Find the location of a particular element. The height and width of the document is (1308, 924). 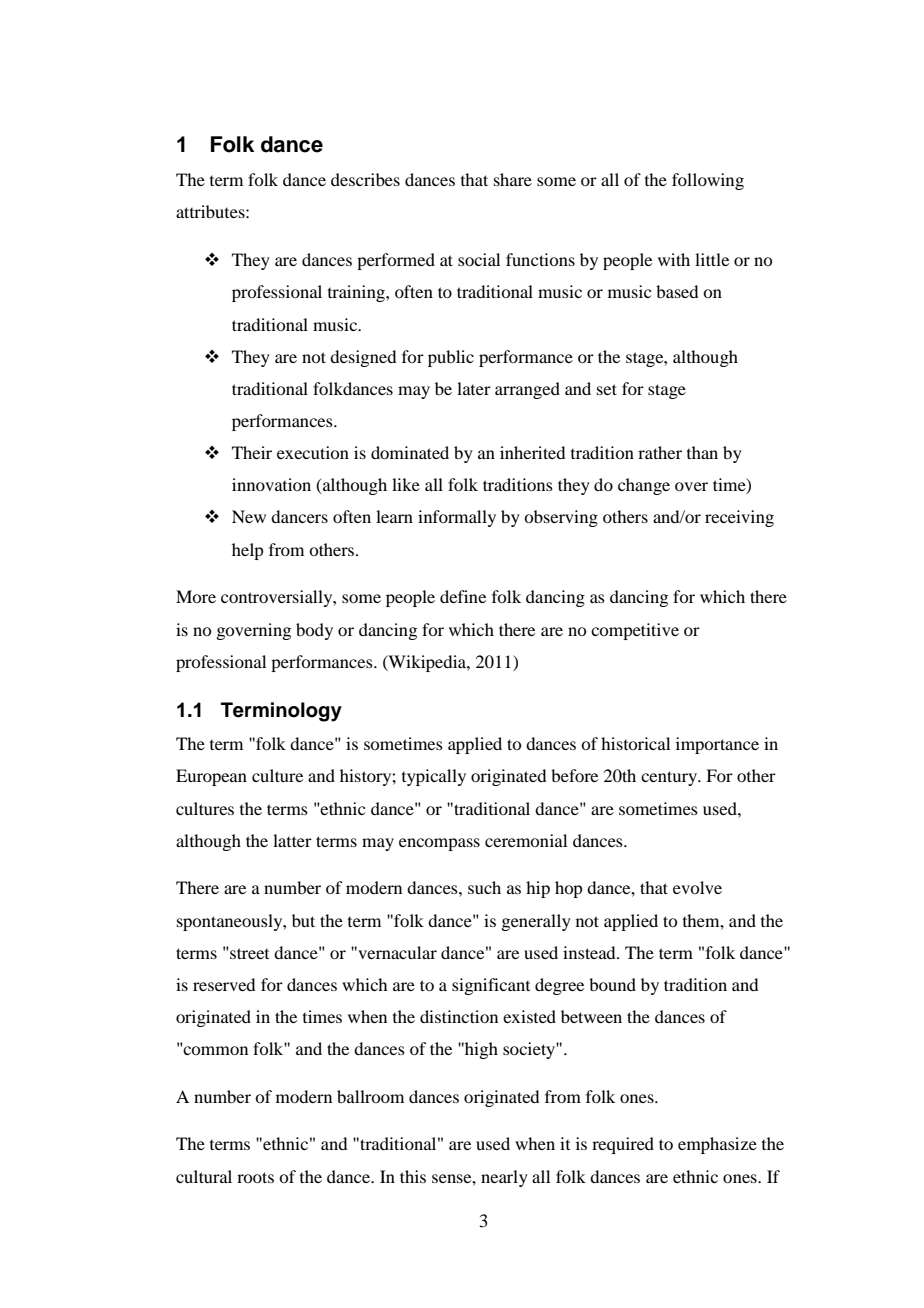

competitive is located at coordinates (635, 631).
